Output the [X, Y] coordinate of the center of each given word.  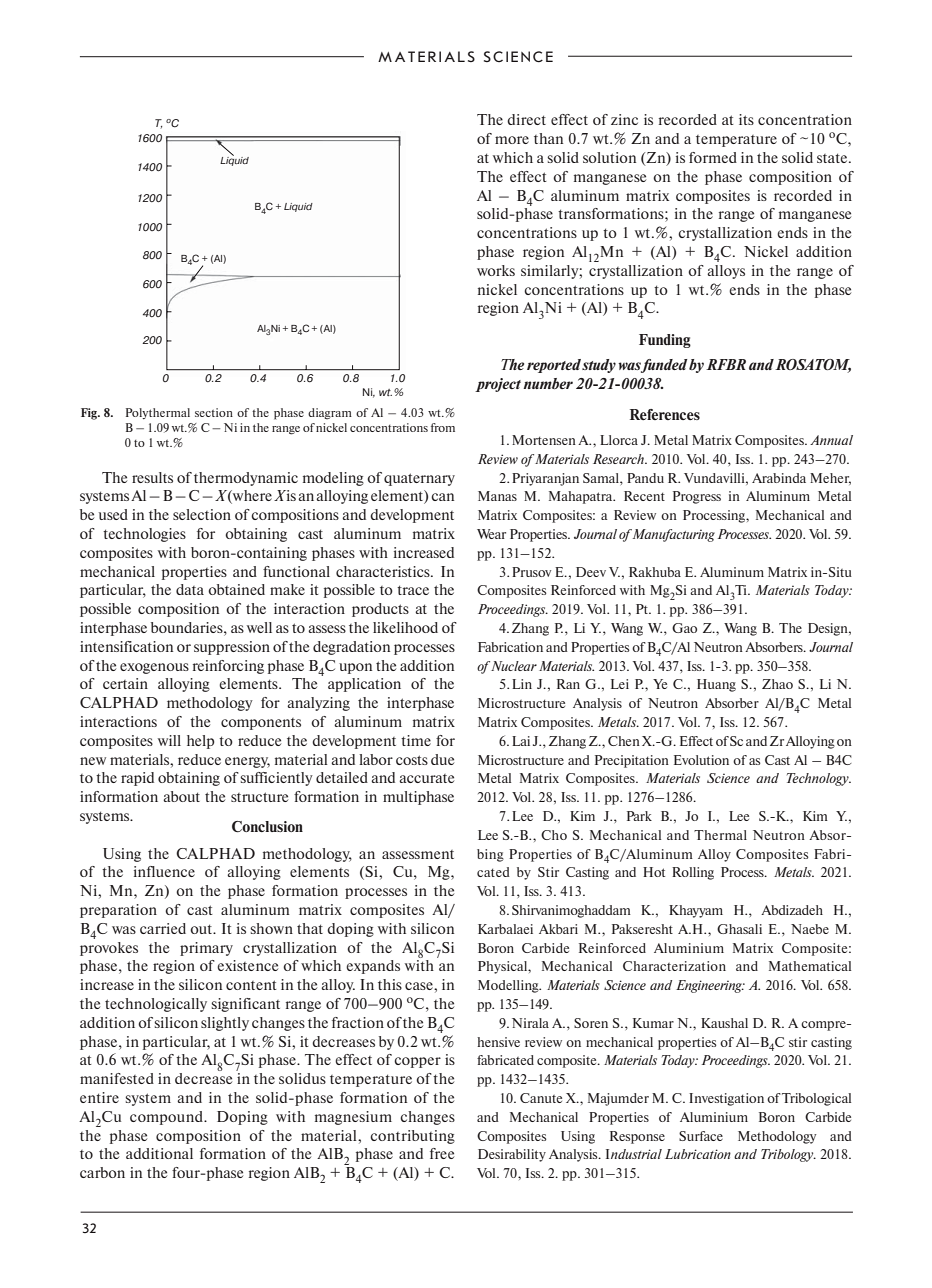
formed [713, 157]
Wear [491, 534]
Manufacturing [672, 535]
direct [526, 119]
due [442, 759]
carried [163, 928]
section [214, 412]
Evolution [701, 760]
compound [168, 1118]
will [169, 740]
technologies [144, 535]
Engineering [710, 986]
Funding [665, 341]
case [420, 986]
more [512, 140]
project [498, 385]
